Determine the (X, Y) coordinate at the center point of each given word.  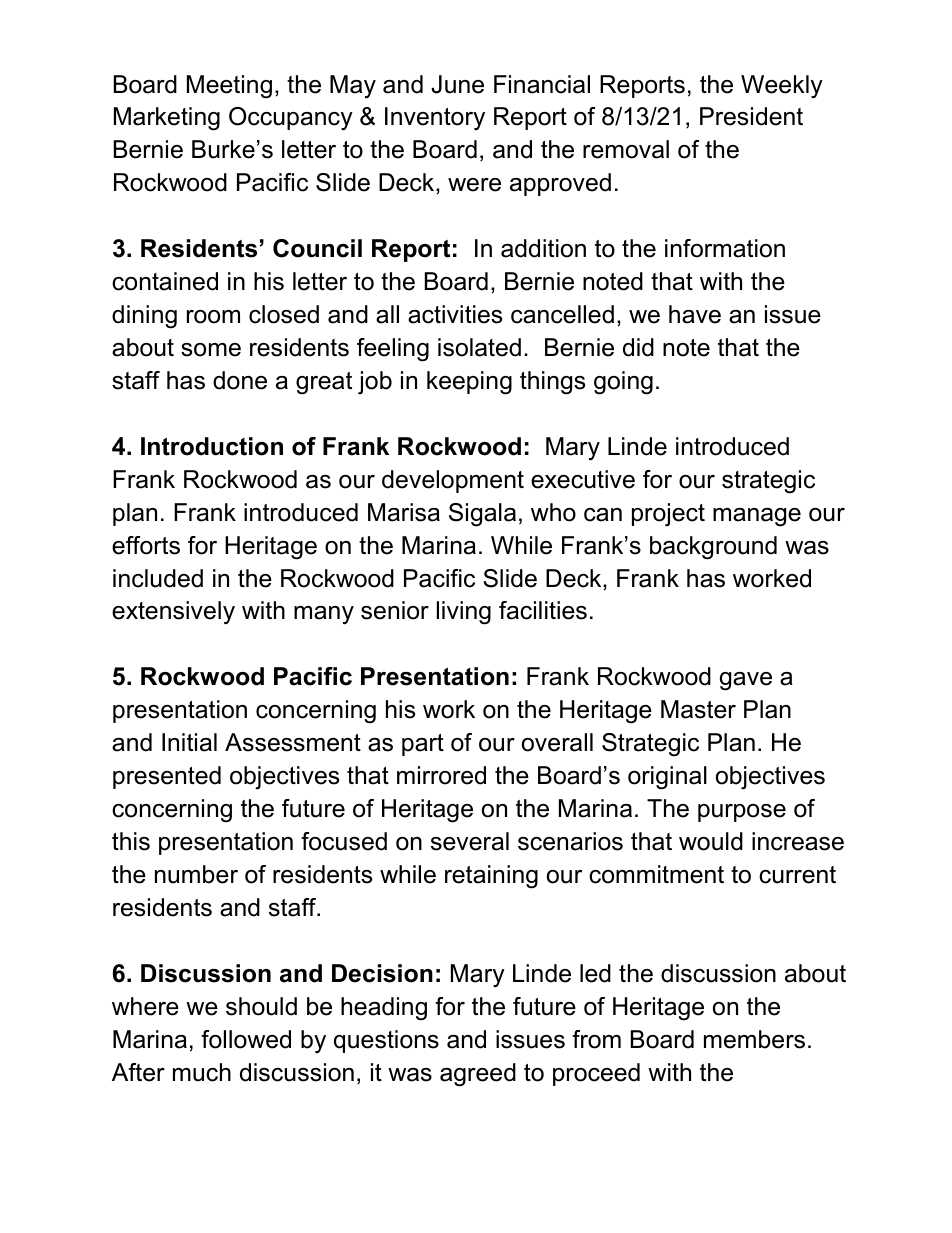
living (464, 613)
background (713, 548)
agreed (478, 1075)
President (751, 116)
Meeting (229, 87)
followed (246, 1039)
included (158, 578)
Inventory (435, 118)
